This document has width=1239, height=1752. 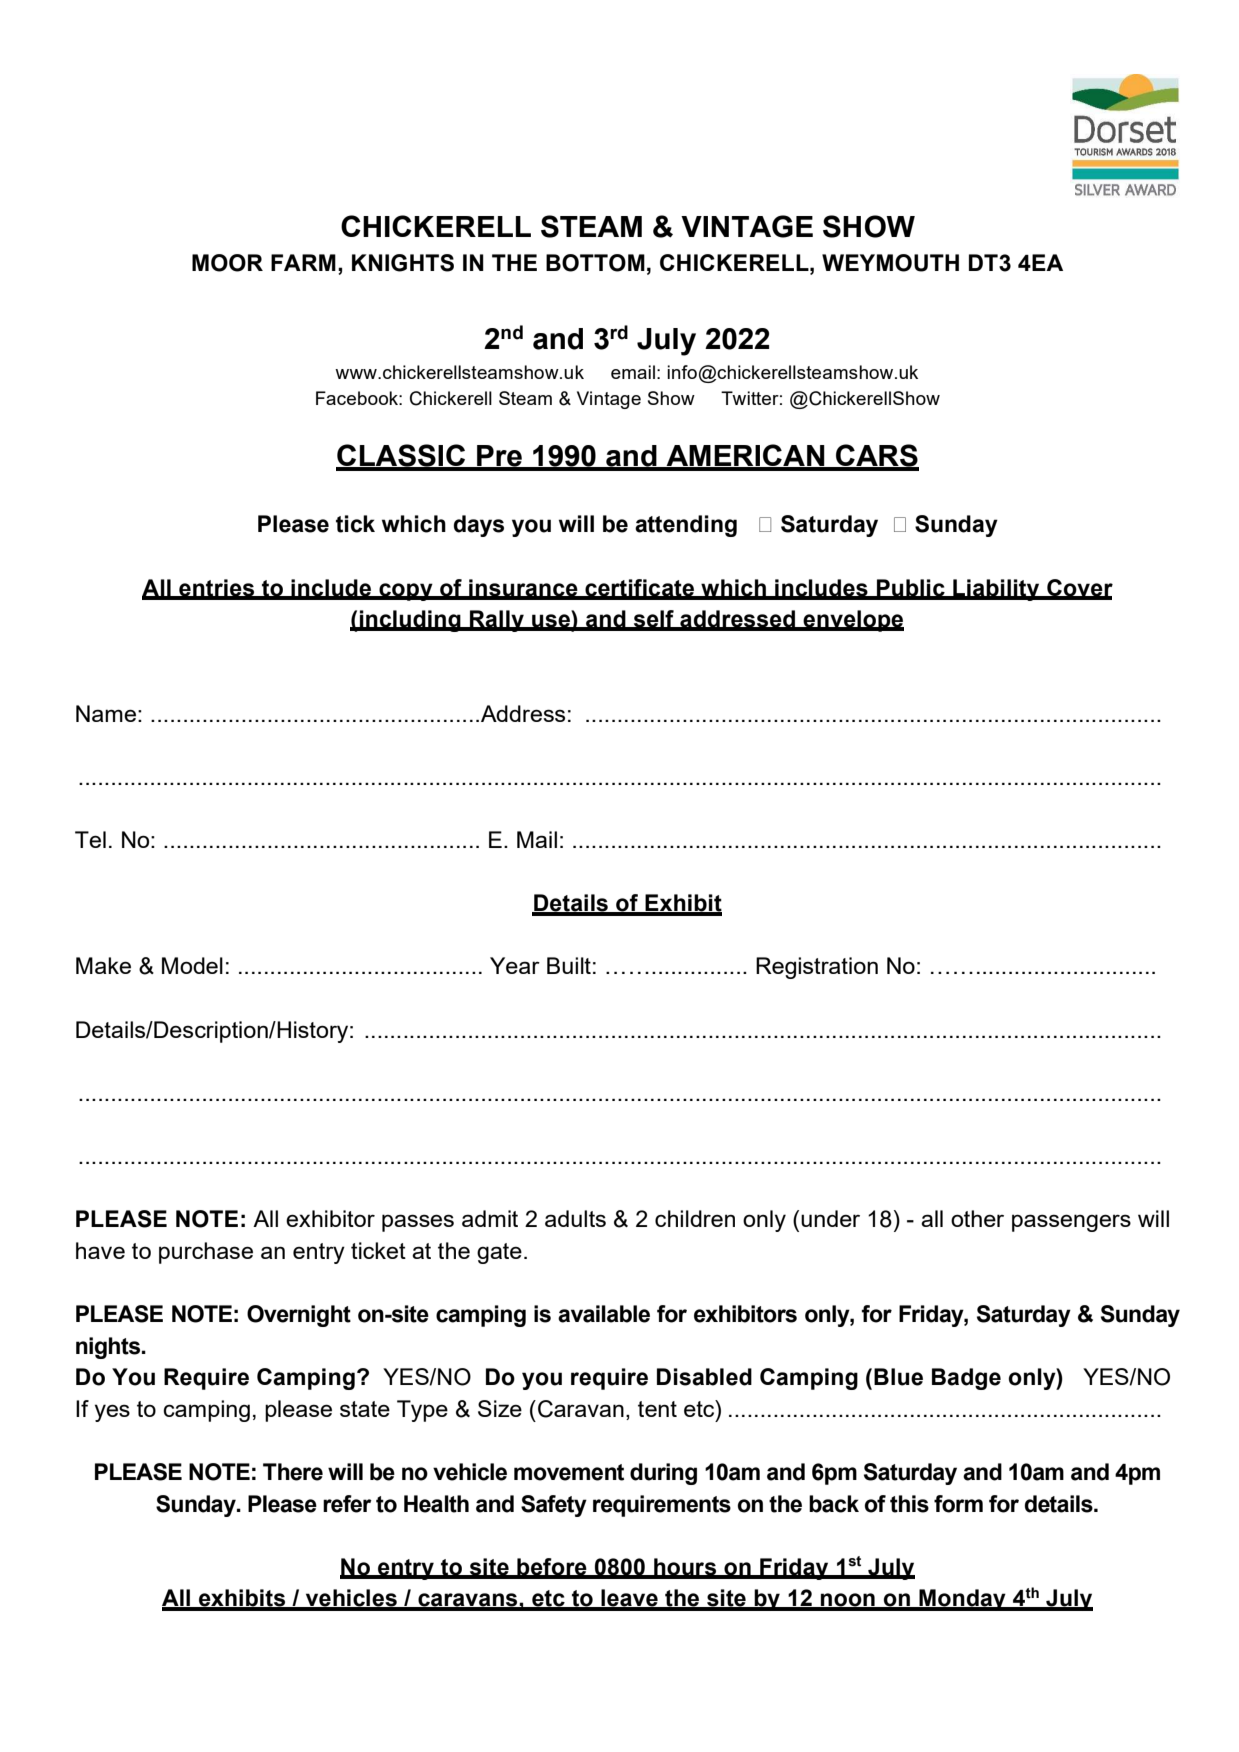 What do you see at coordinates (977, 1218) in the document?
I see `other` at bounding box center [977, 1218].
